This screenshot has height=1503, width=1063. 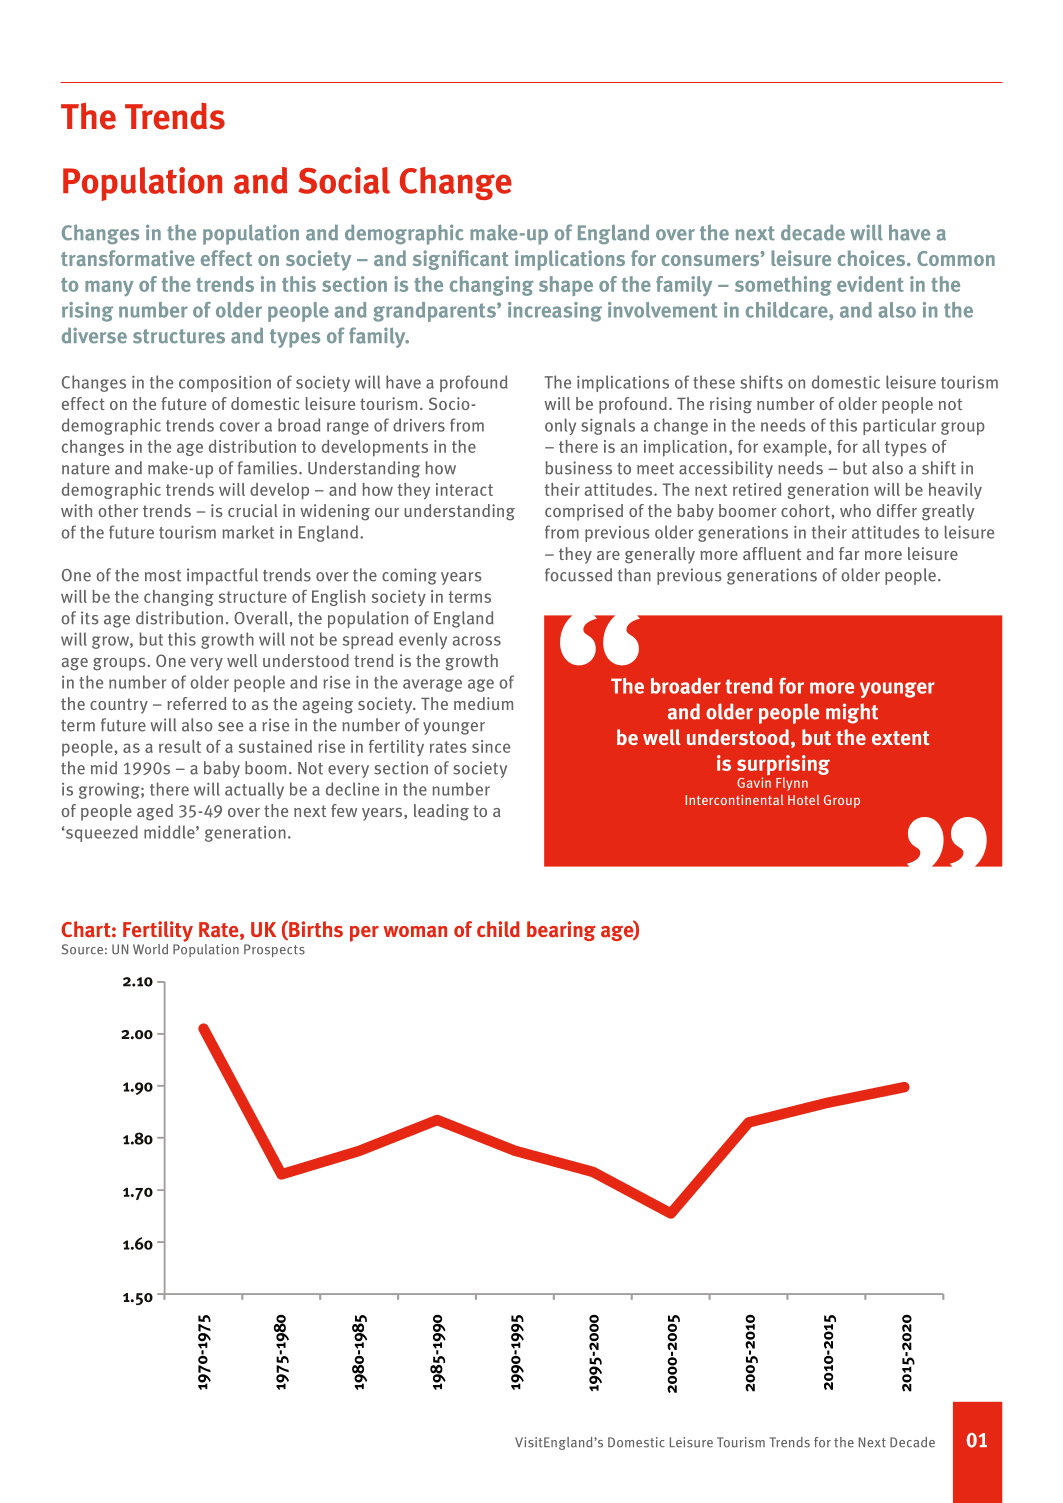 I want to click on Hotel, so click(x=803, y=800).
